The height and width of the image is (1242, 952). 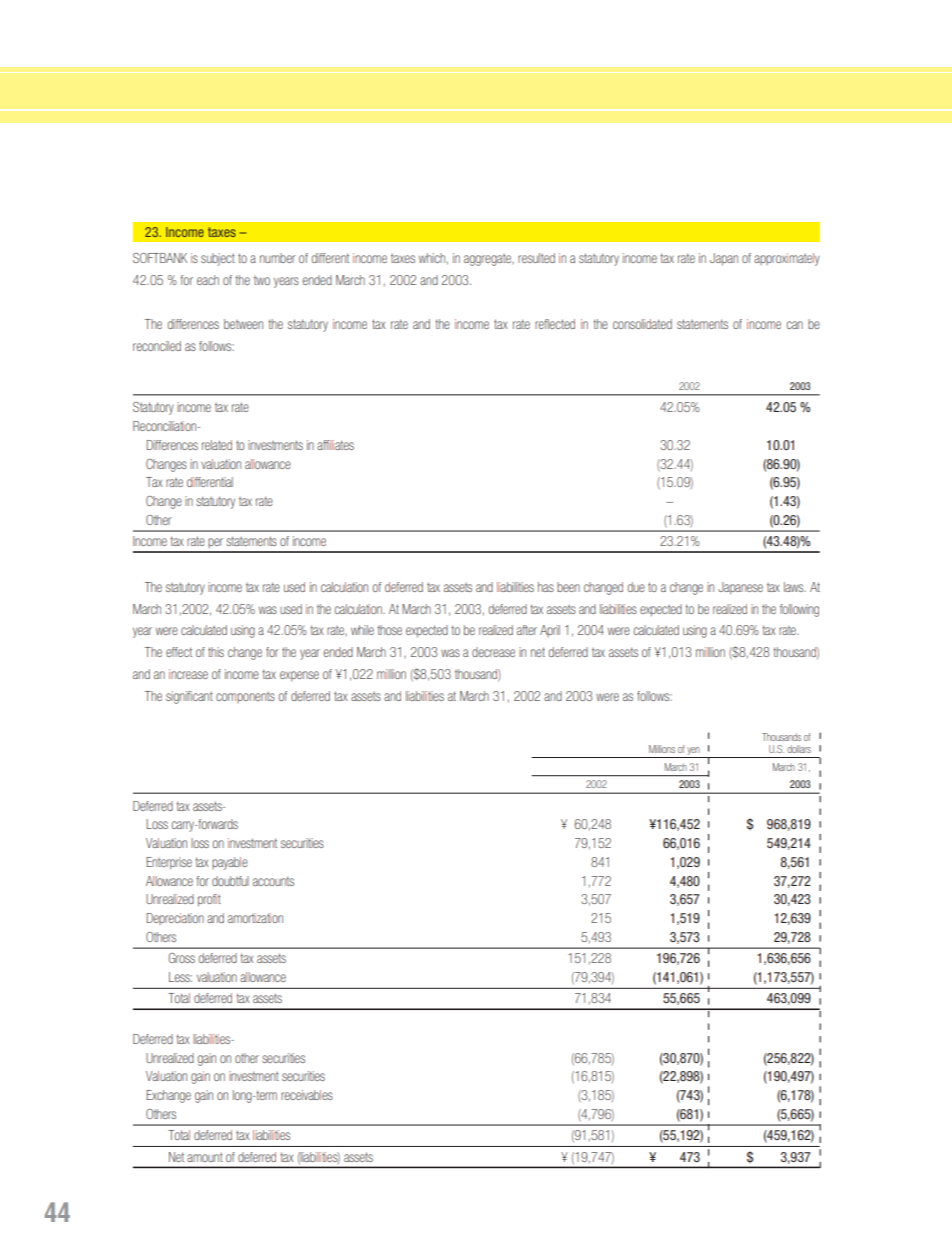 What do you see at coordinates (493, 652) in the image?
I see `decrease` at bounding box center [493, 652].
